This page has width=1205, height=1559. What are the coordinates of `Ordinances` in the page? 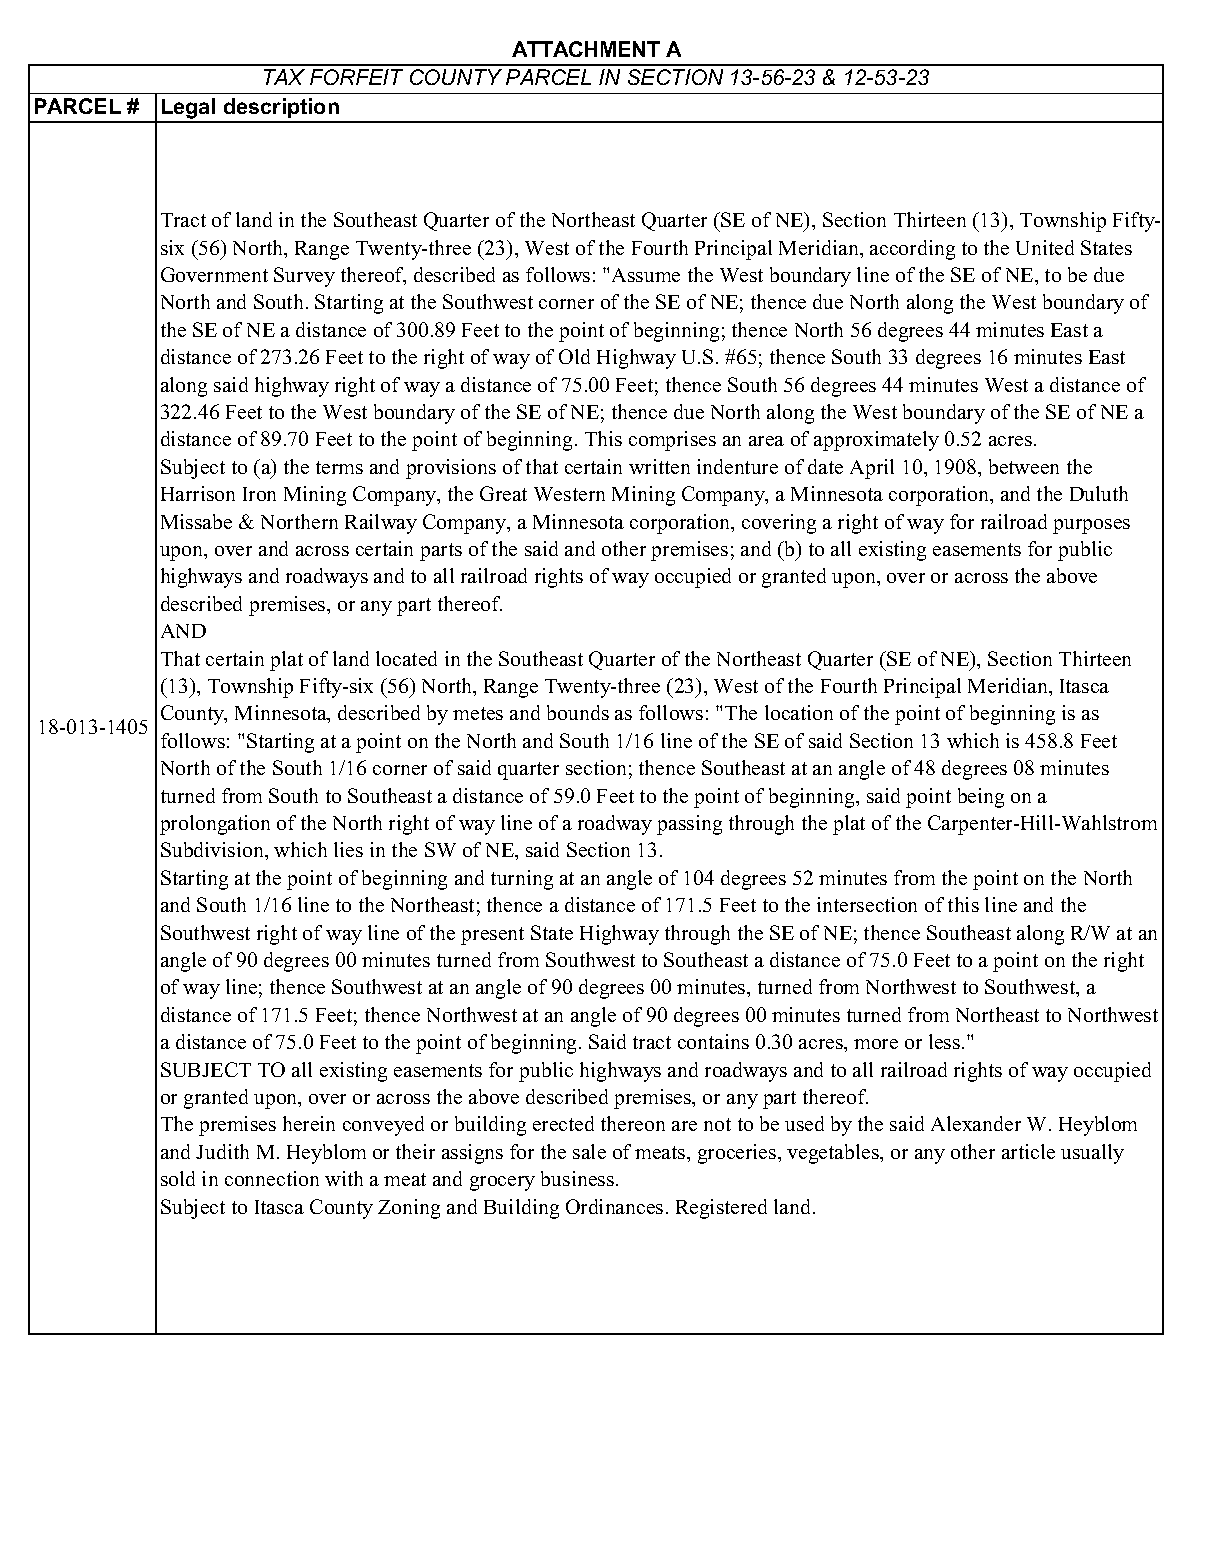 It's located at (614, 1206).
